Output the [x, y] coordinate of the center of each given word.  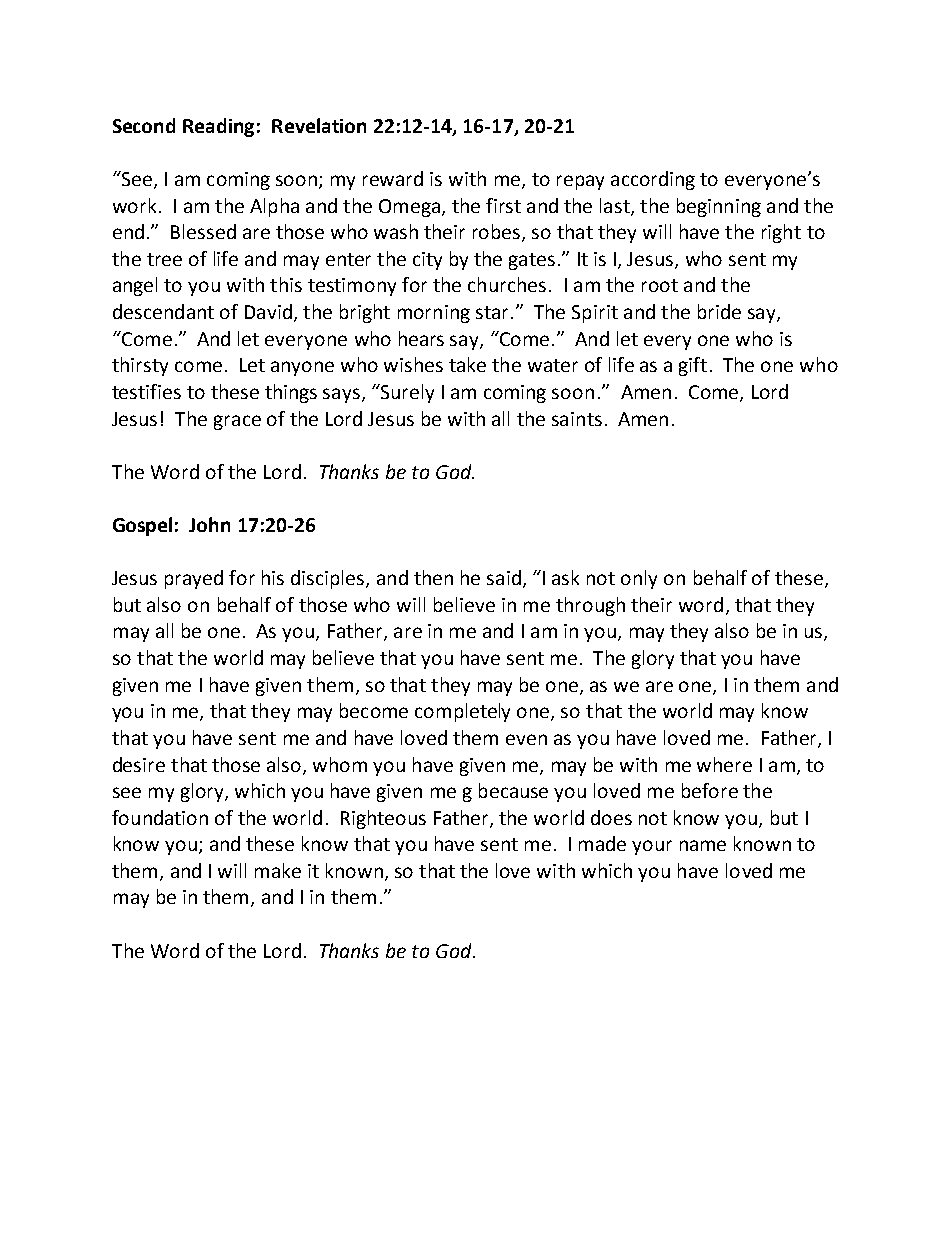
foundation [160, 817]
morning [434, 314]
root [660, 285]
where [724, 764]
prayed [194, 579]
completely [462, 712]
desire [139, 764]
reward [393, 178]
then [433, 577]
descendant [163, 311]
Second [144, 125]
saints [577, 419]
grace [237, 422]
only [639, 579]
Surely [406, 393]
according [653, 180]
